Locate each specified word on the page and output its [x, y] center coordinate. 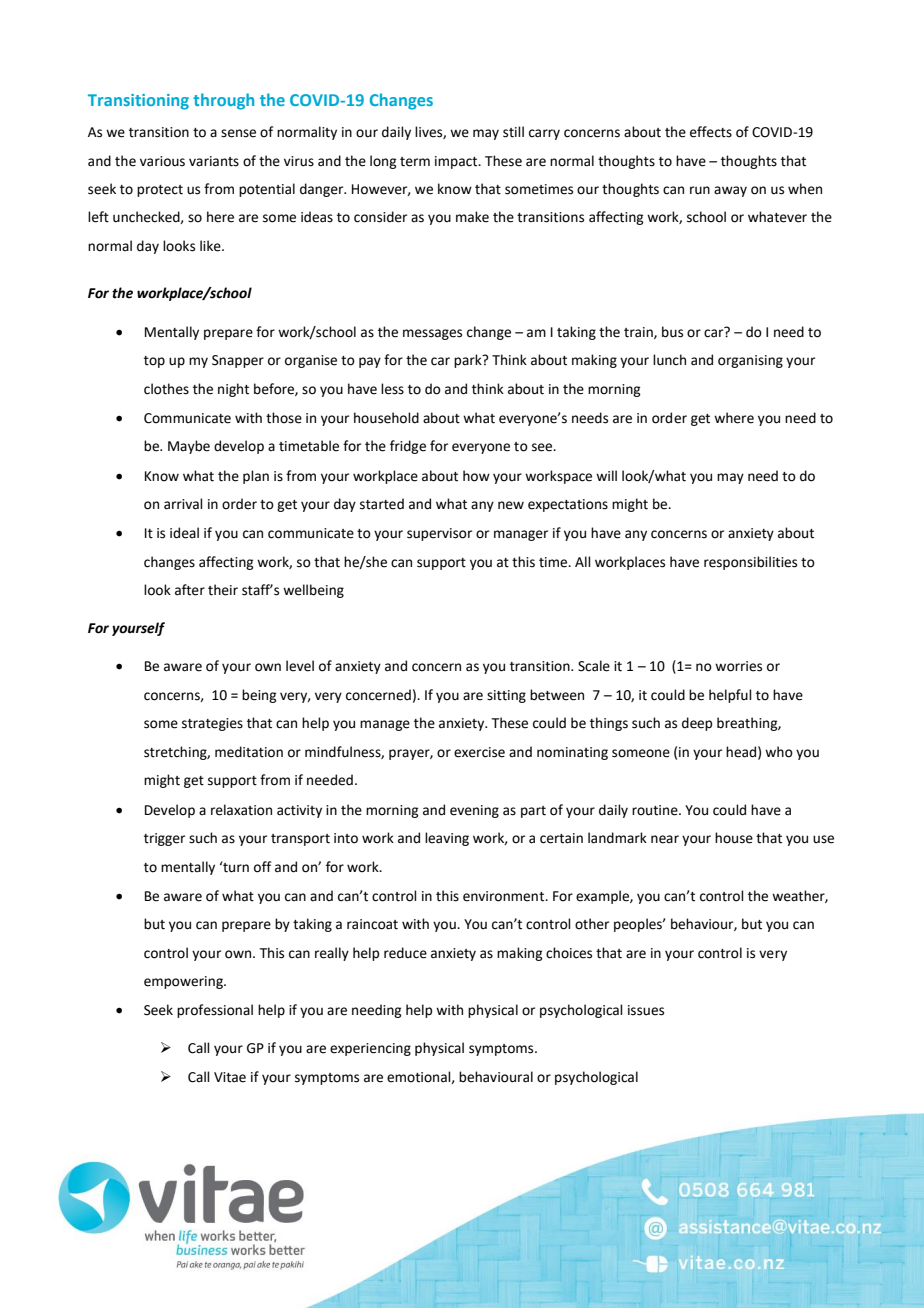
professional [215, 1011]
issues [646, 1010]
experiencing [370, 1049]
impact [457, 162]
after [190, 590]
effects [711, 132]
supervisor [439, 534]
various [162, 161]
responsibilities [750, 563]
